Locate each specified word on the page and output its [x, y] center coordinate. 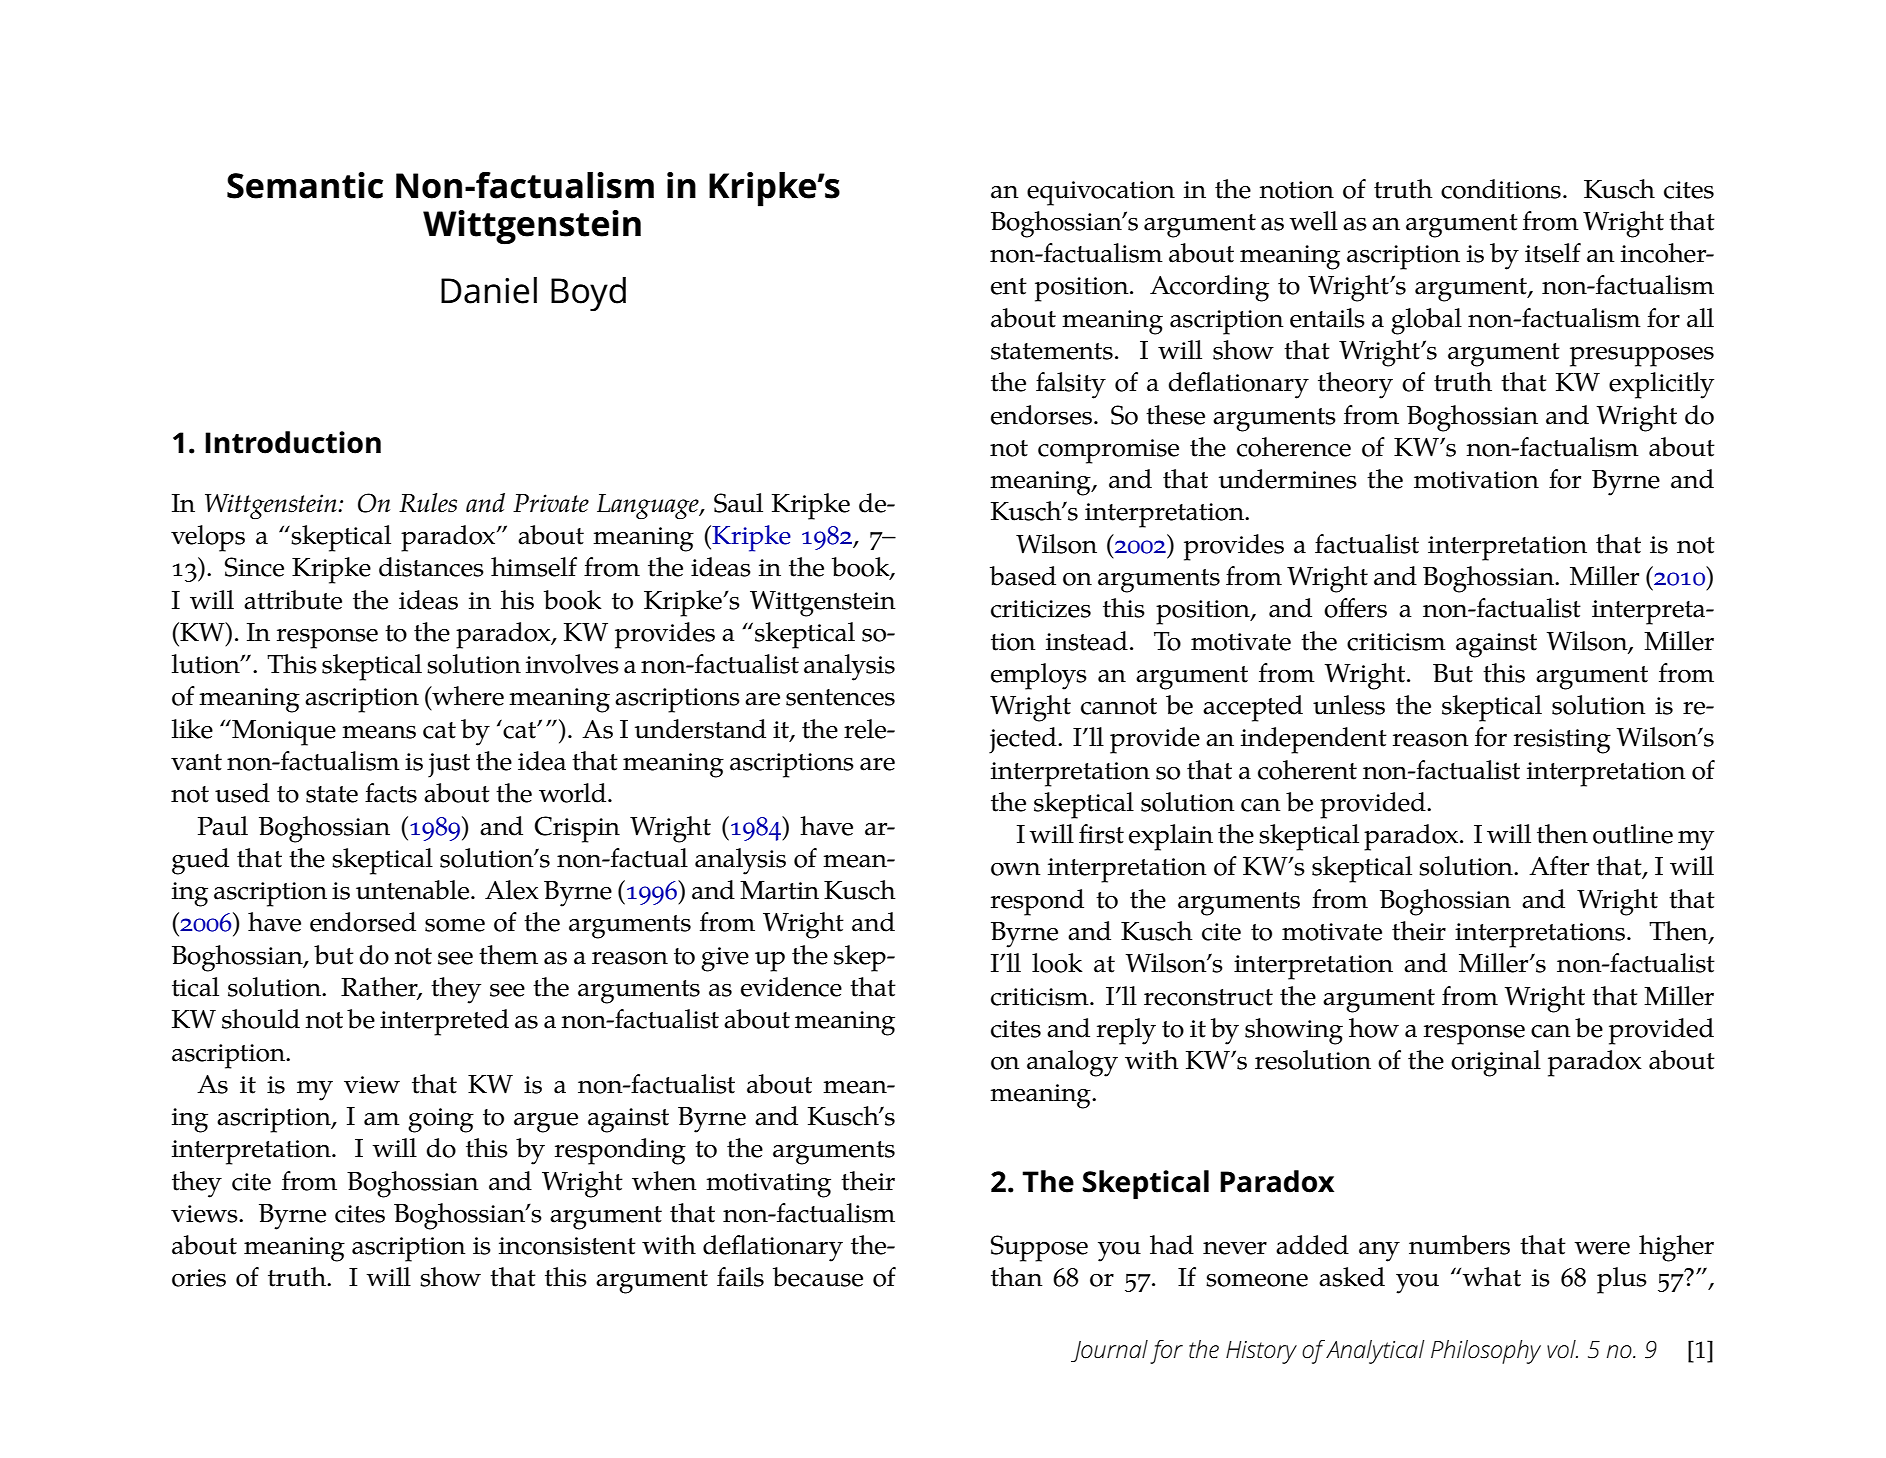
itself [1553, 253]
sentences [840, 697]
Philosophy [1486, 1352]
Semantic [305, 185]
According [1209, 288]
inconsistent [567, 1246]
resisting [1562, 741]
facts [391, 793]
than [1017, 1277]
